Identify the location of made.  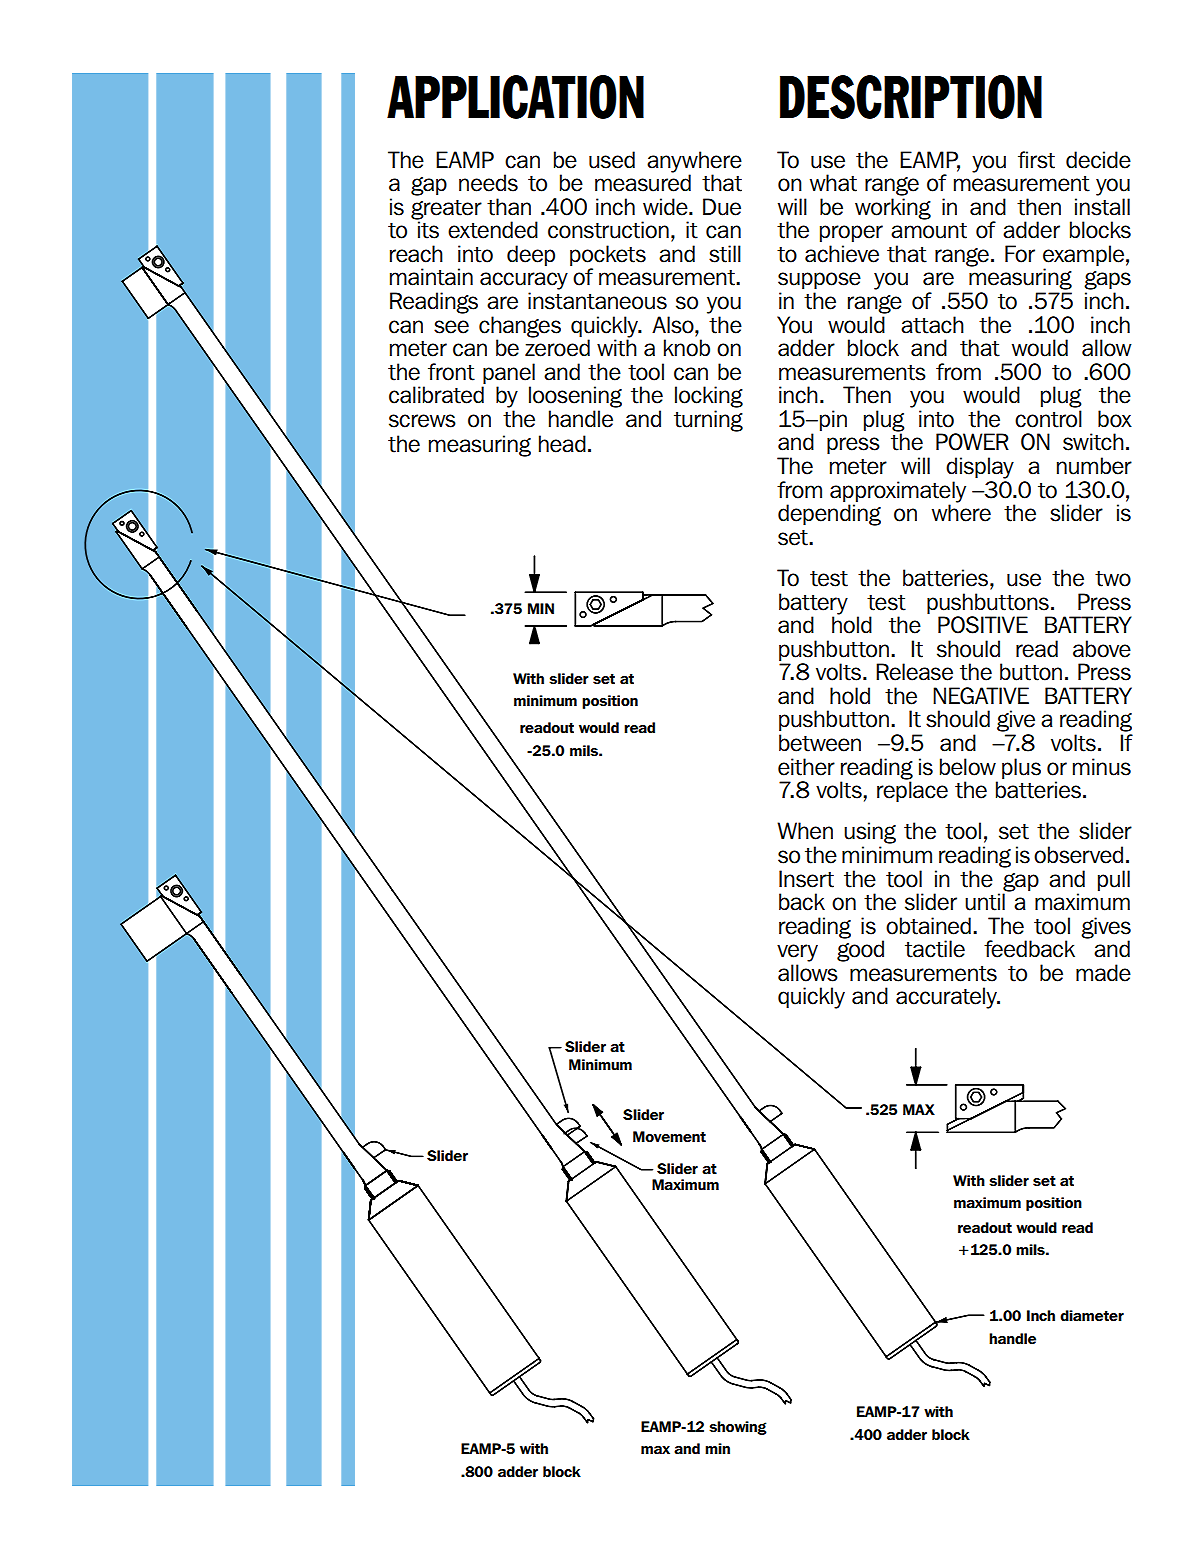
(1103, 973).
